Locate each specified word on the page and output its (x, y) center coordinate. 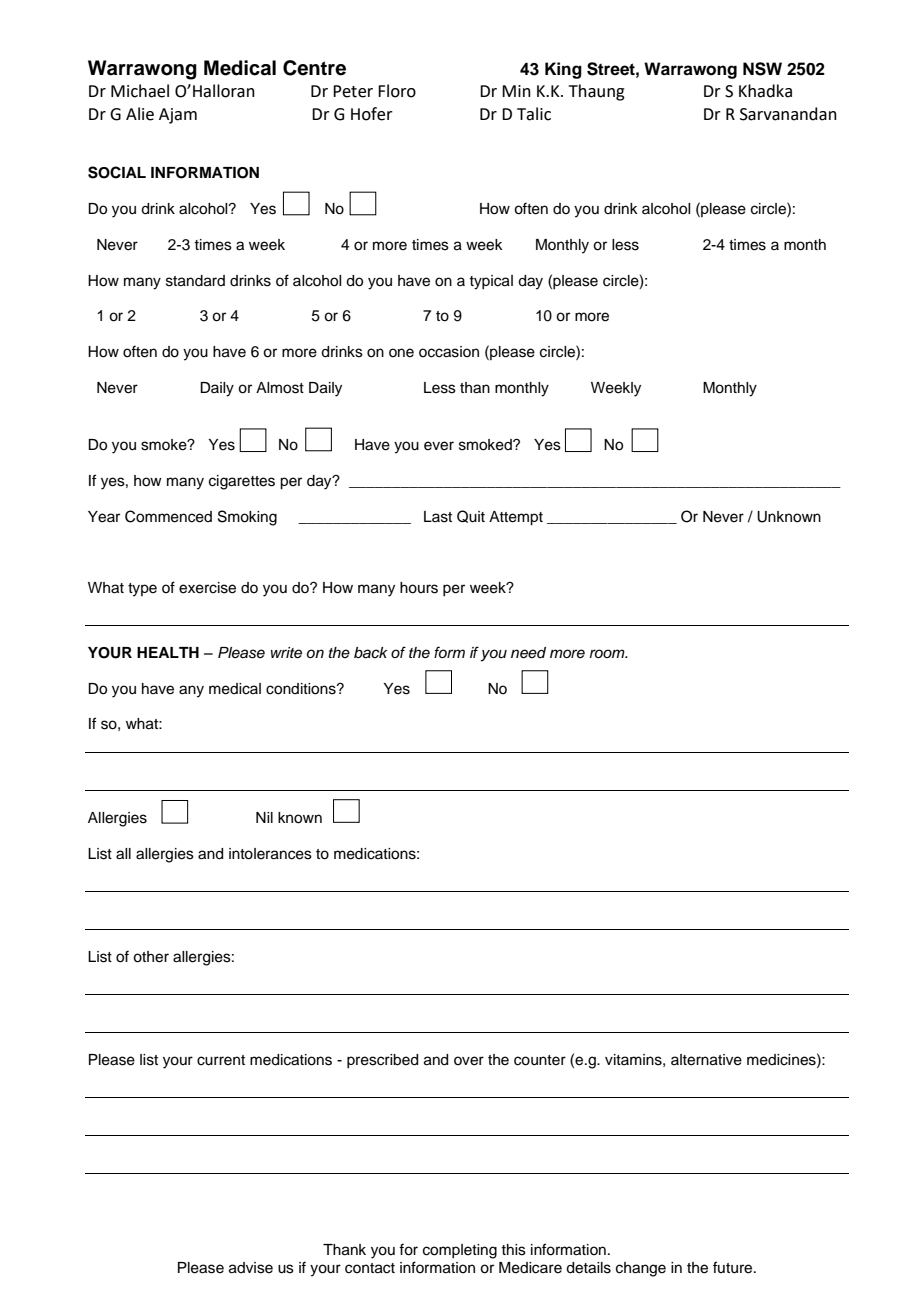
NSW (762, 69)
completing (460, 1251)
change (641, 1269)
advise (251, 1268)
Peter (353, 91)
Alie (140, 114)
